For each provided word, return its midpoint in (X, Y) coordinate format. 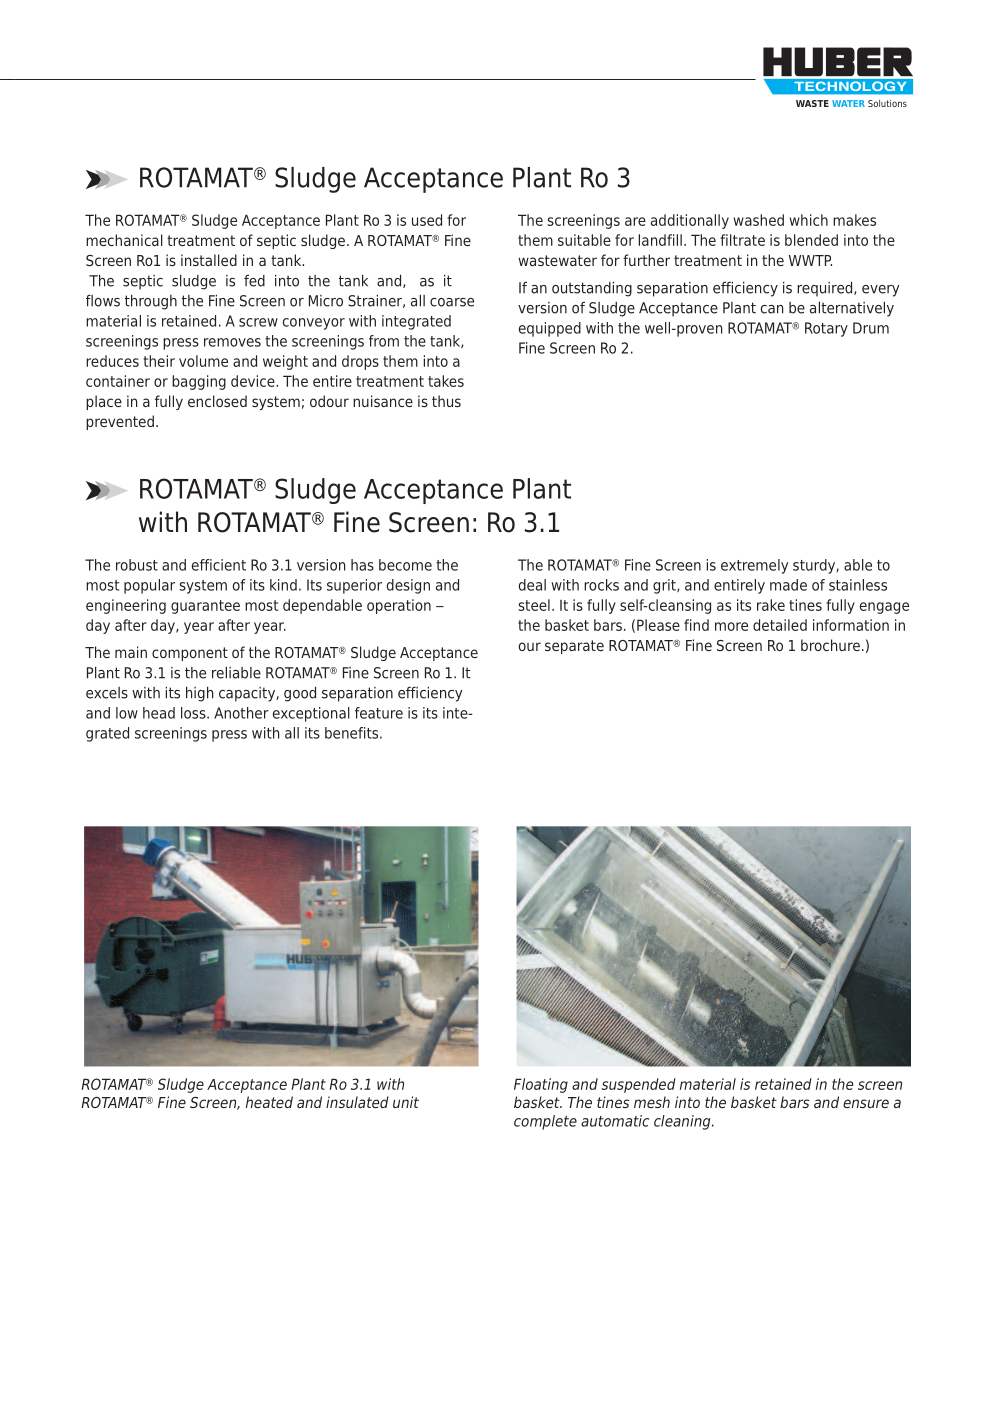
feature (379, 713)
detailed (780, 625)
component (190, 654)
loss (194, 713)
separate (574, 647)
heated (269, 1102)
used (427, 220)
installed (209, 260)
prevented (120, 422)
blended (811, 240)
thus (446, 401)
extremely (754, 566)
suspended (639, 1085)
